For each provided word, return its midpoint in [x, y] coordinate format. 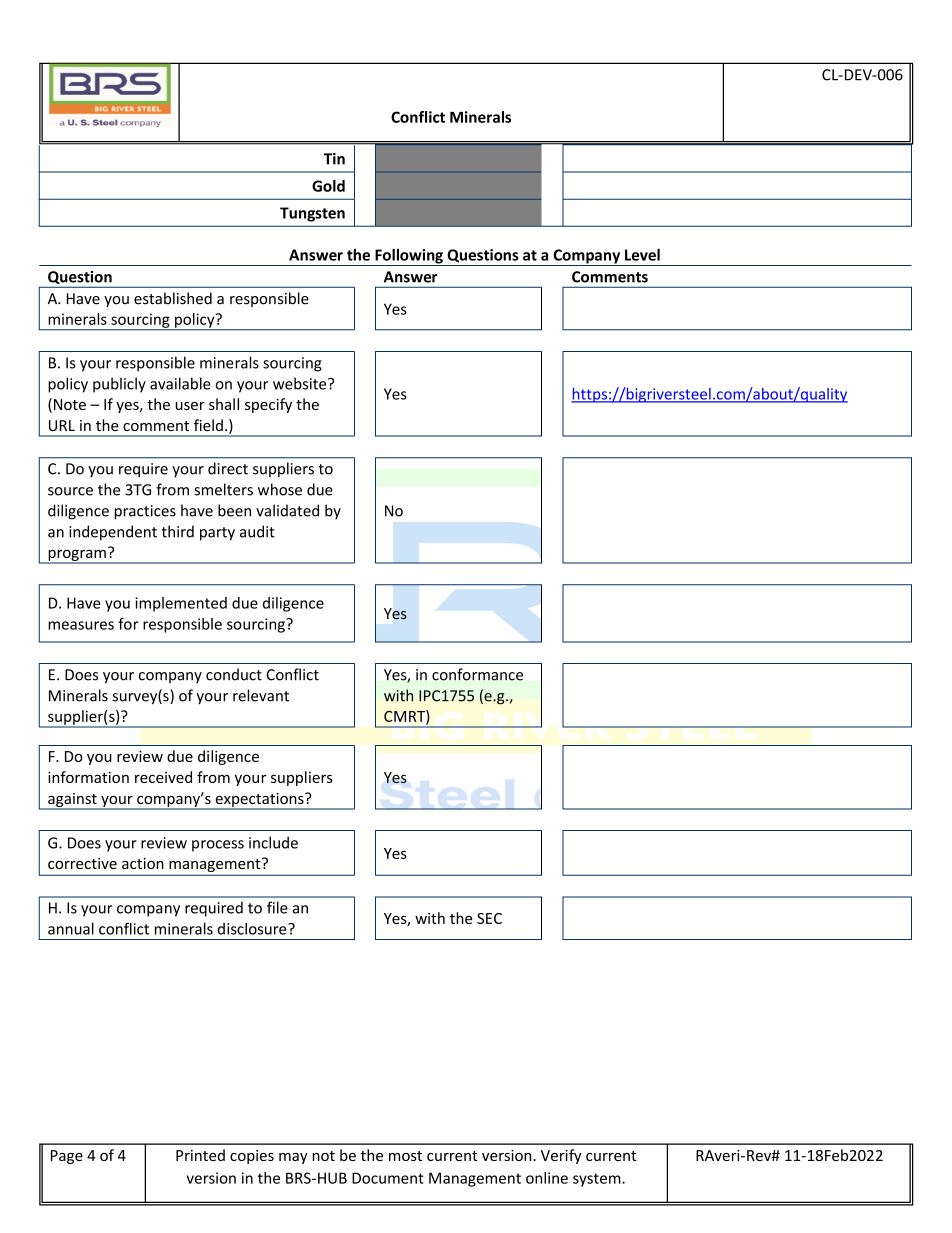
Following [409, 257]
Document [388, 1178]
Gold [328, 186]
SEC [489, 918]
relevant [261, 695]
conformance [477, 674]
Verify [561, 1156]
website [301, 383]
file [277, 907]
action [143, 863]
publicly [119, 385]
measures [81, 625]
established [173, 298]
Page [67, 1157]
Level [642, 255]
